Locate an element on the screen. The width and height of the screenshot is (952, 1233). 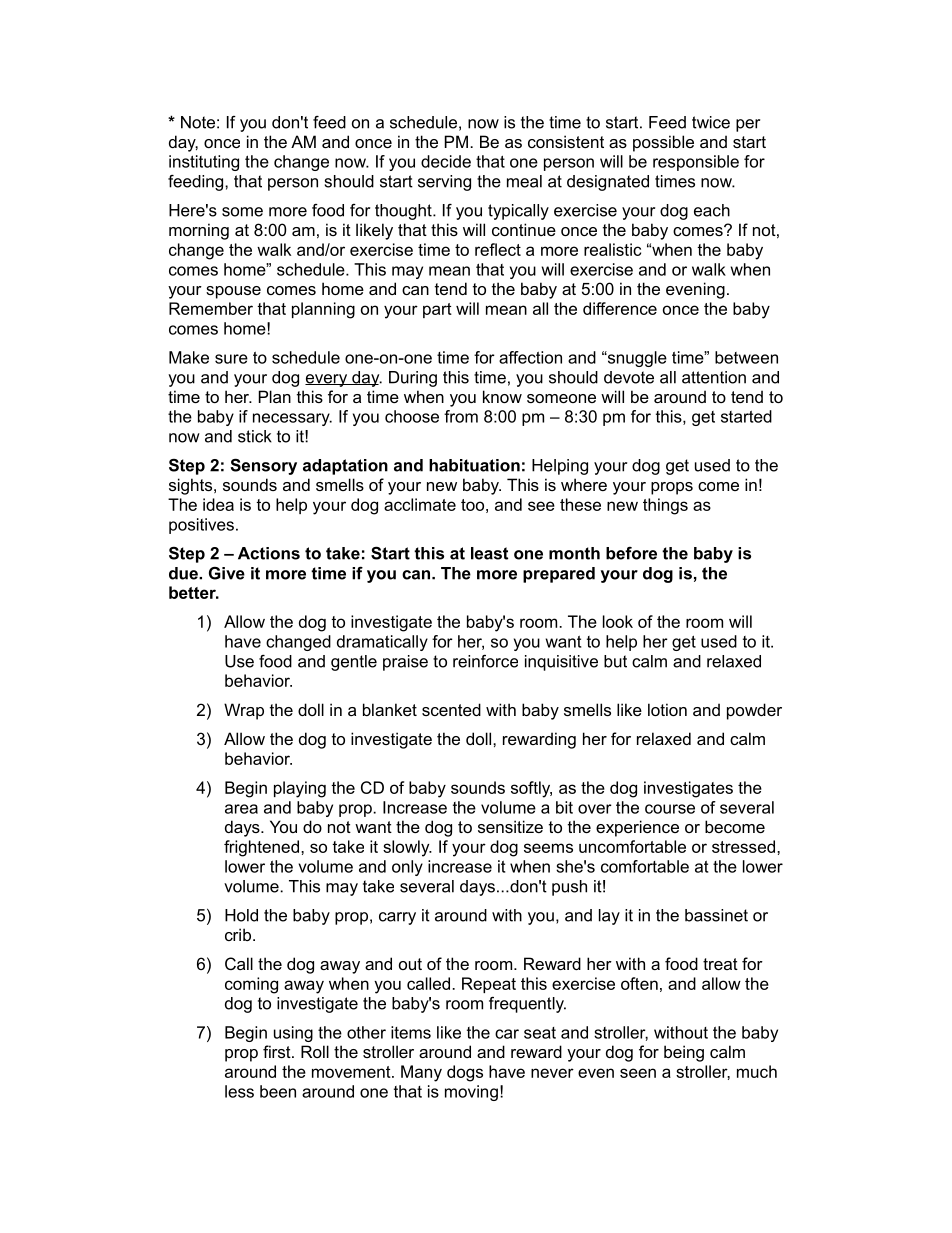
dogs is located at coordinates (465, 1073).
